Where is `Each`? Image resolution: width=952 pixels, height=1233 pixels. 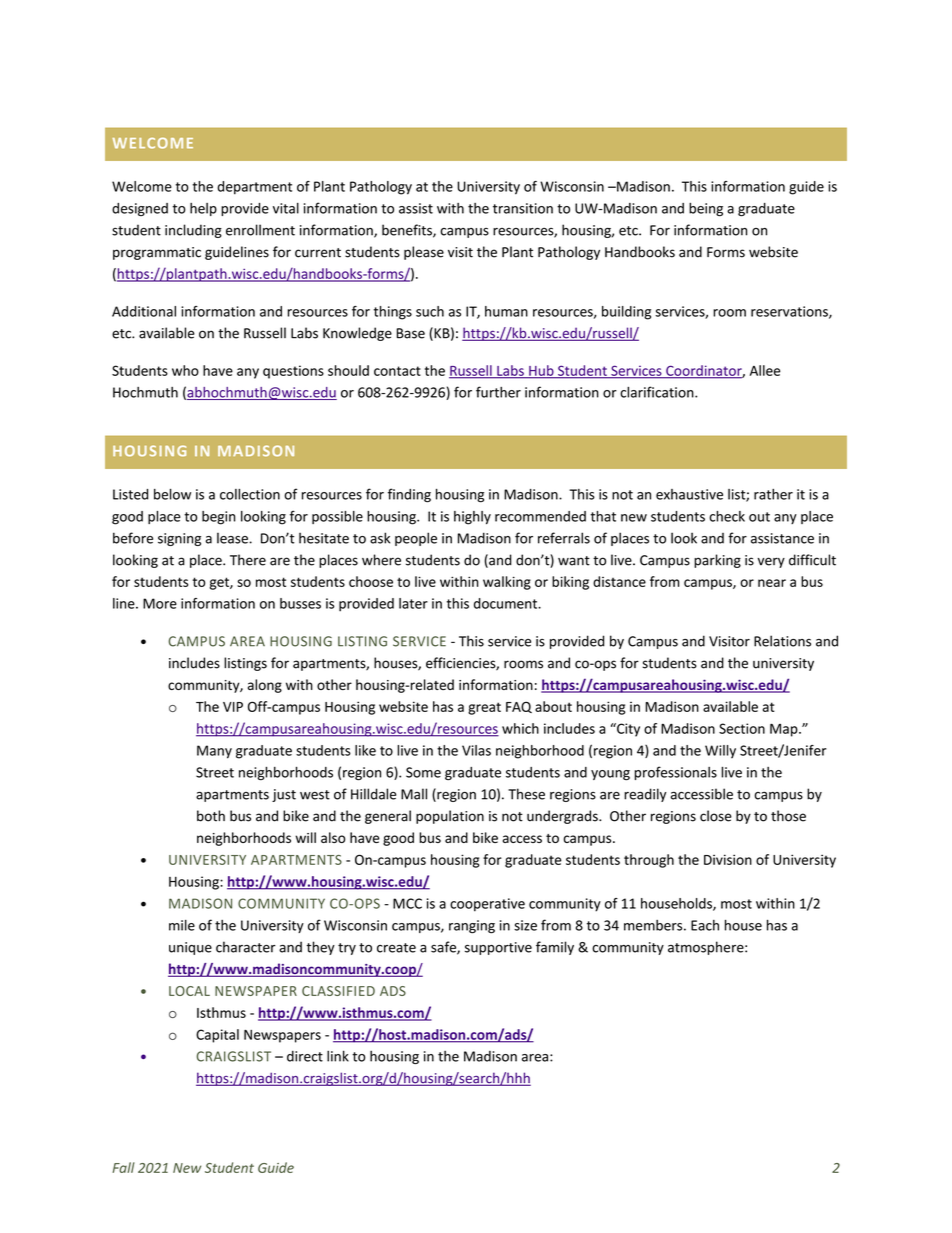
Each is located at coordinates (705, 925).
